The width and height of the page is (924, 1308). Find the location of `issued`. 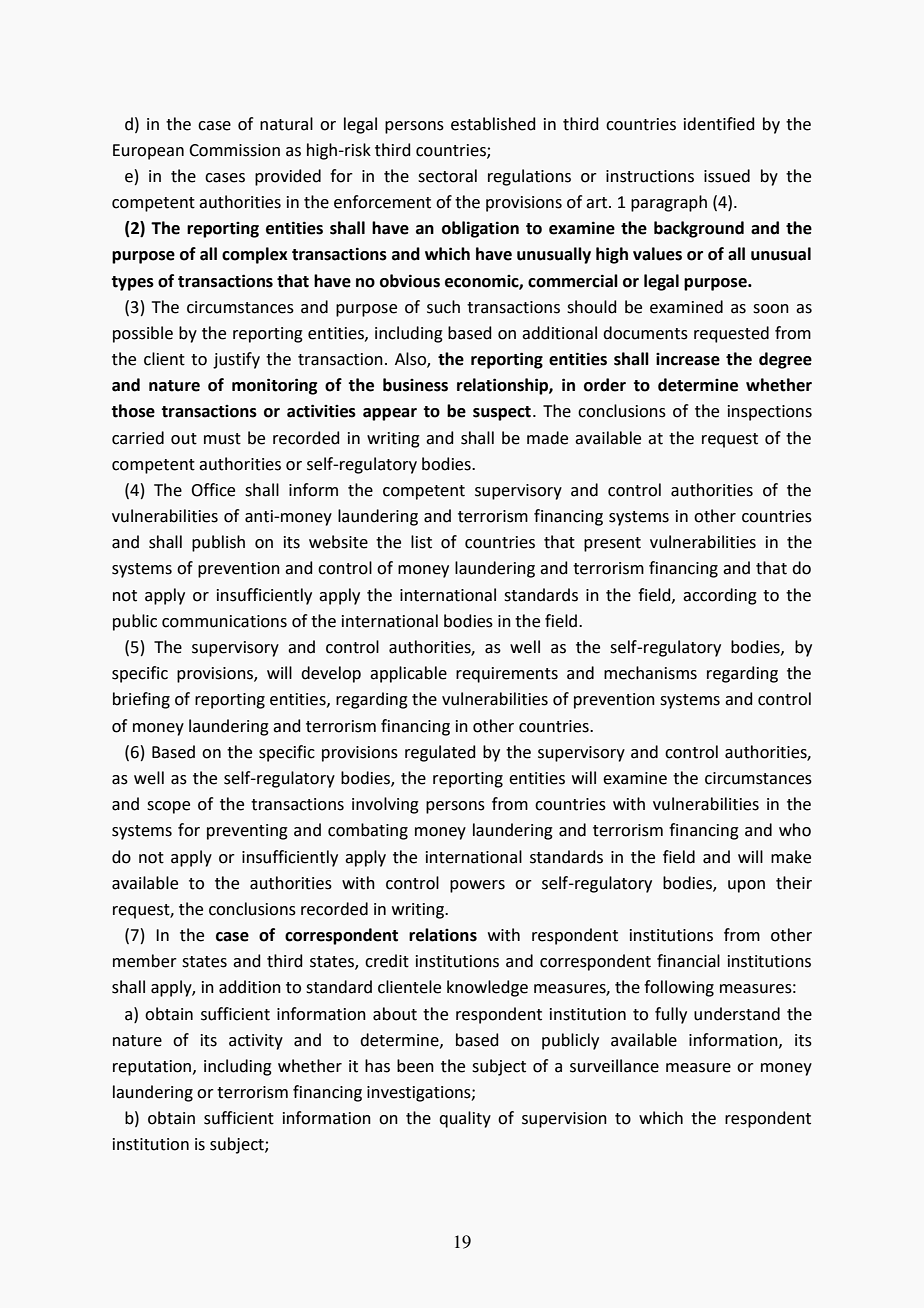

issued is located at coordinates (727, 176).
